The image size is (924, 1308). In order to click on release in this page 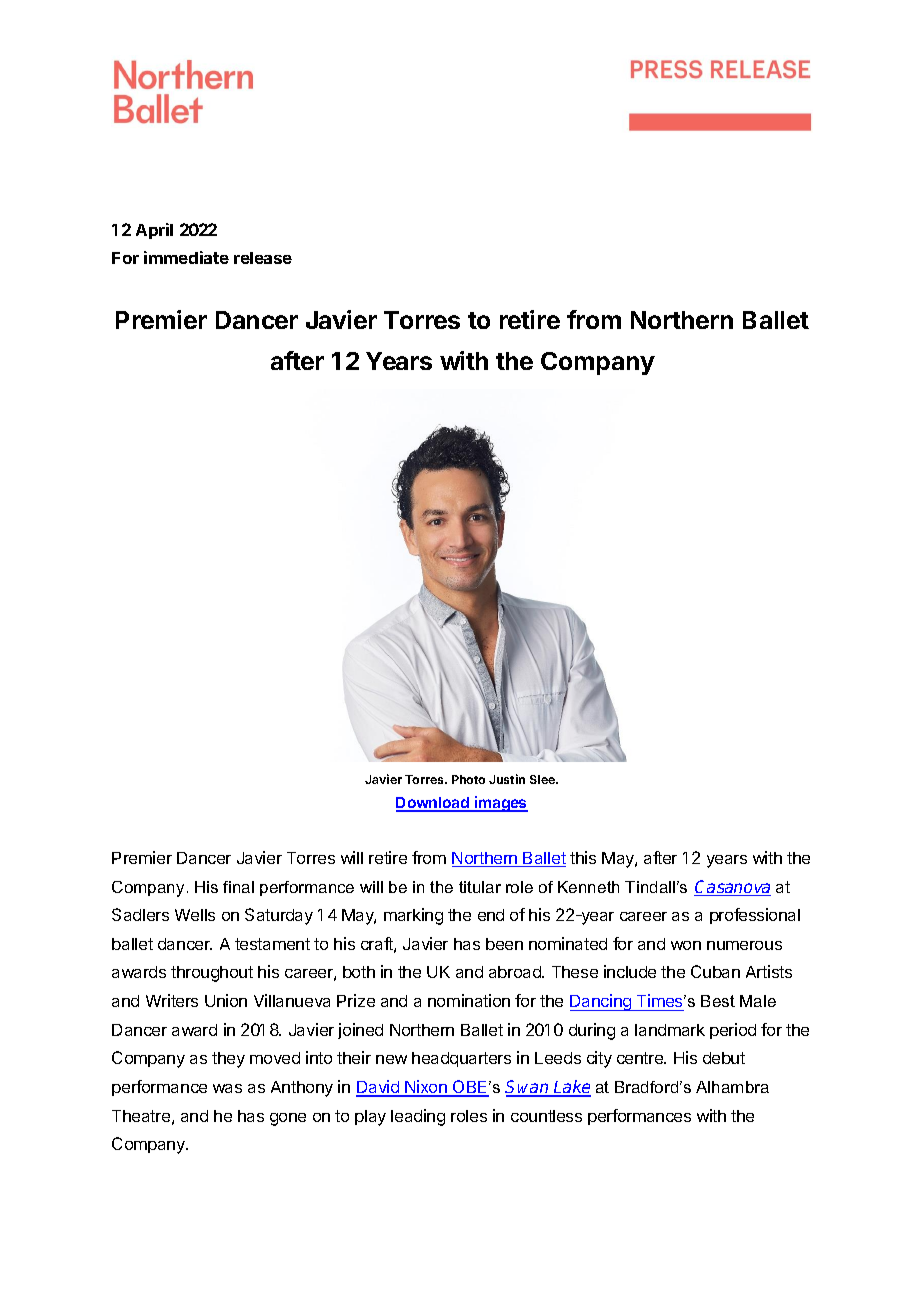, I will do `click(263, 258)`.
